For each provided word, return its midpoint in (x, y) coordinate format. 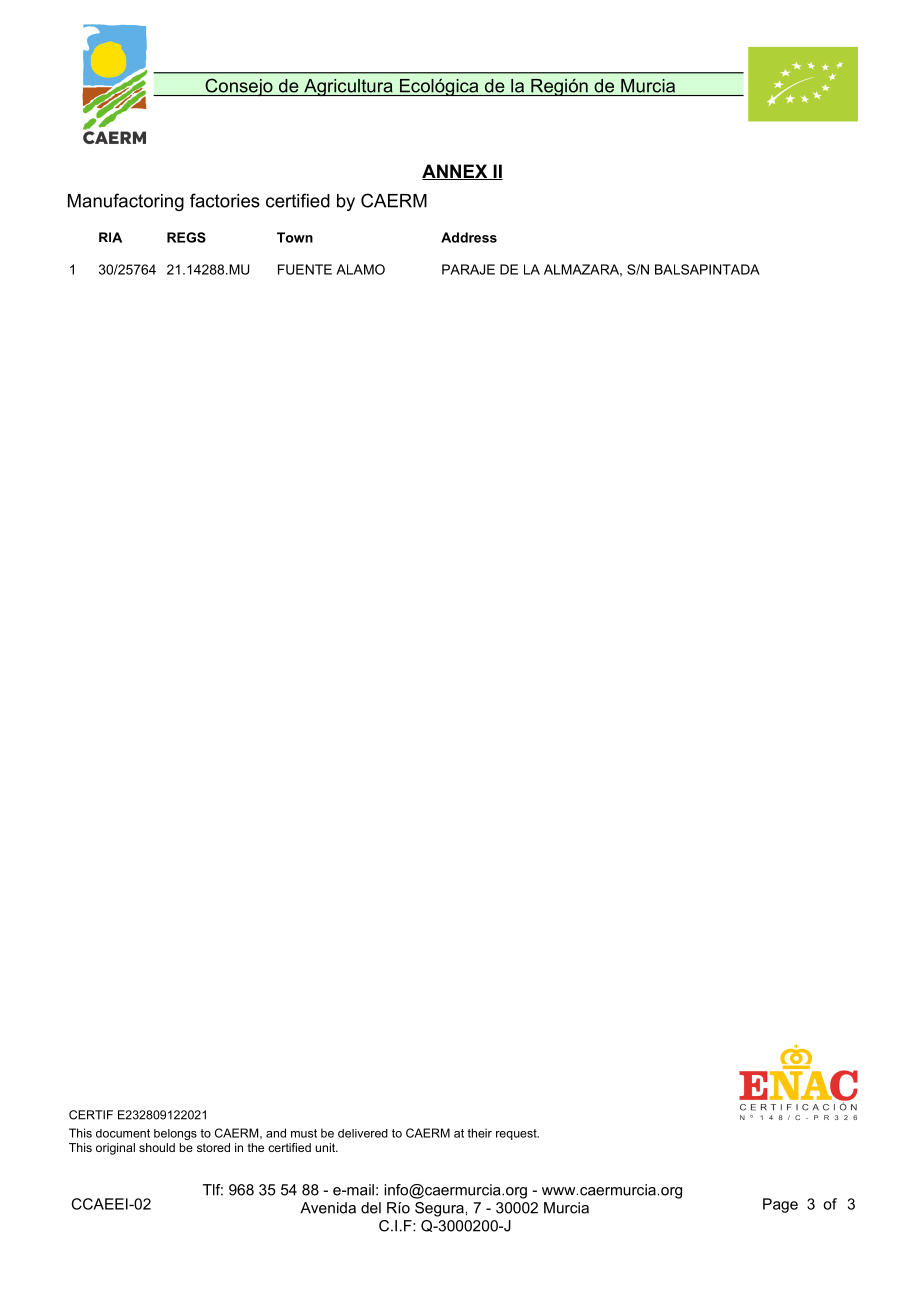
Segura (439, 1209)
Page (780, 1205)
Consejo (239, 87)
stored (213, 1147)
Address (469, 237)
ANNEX (456, 172)
